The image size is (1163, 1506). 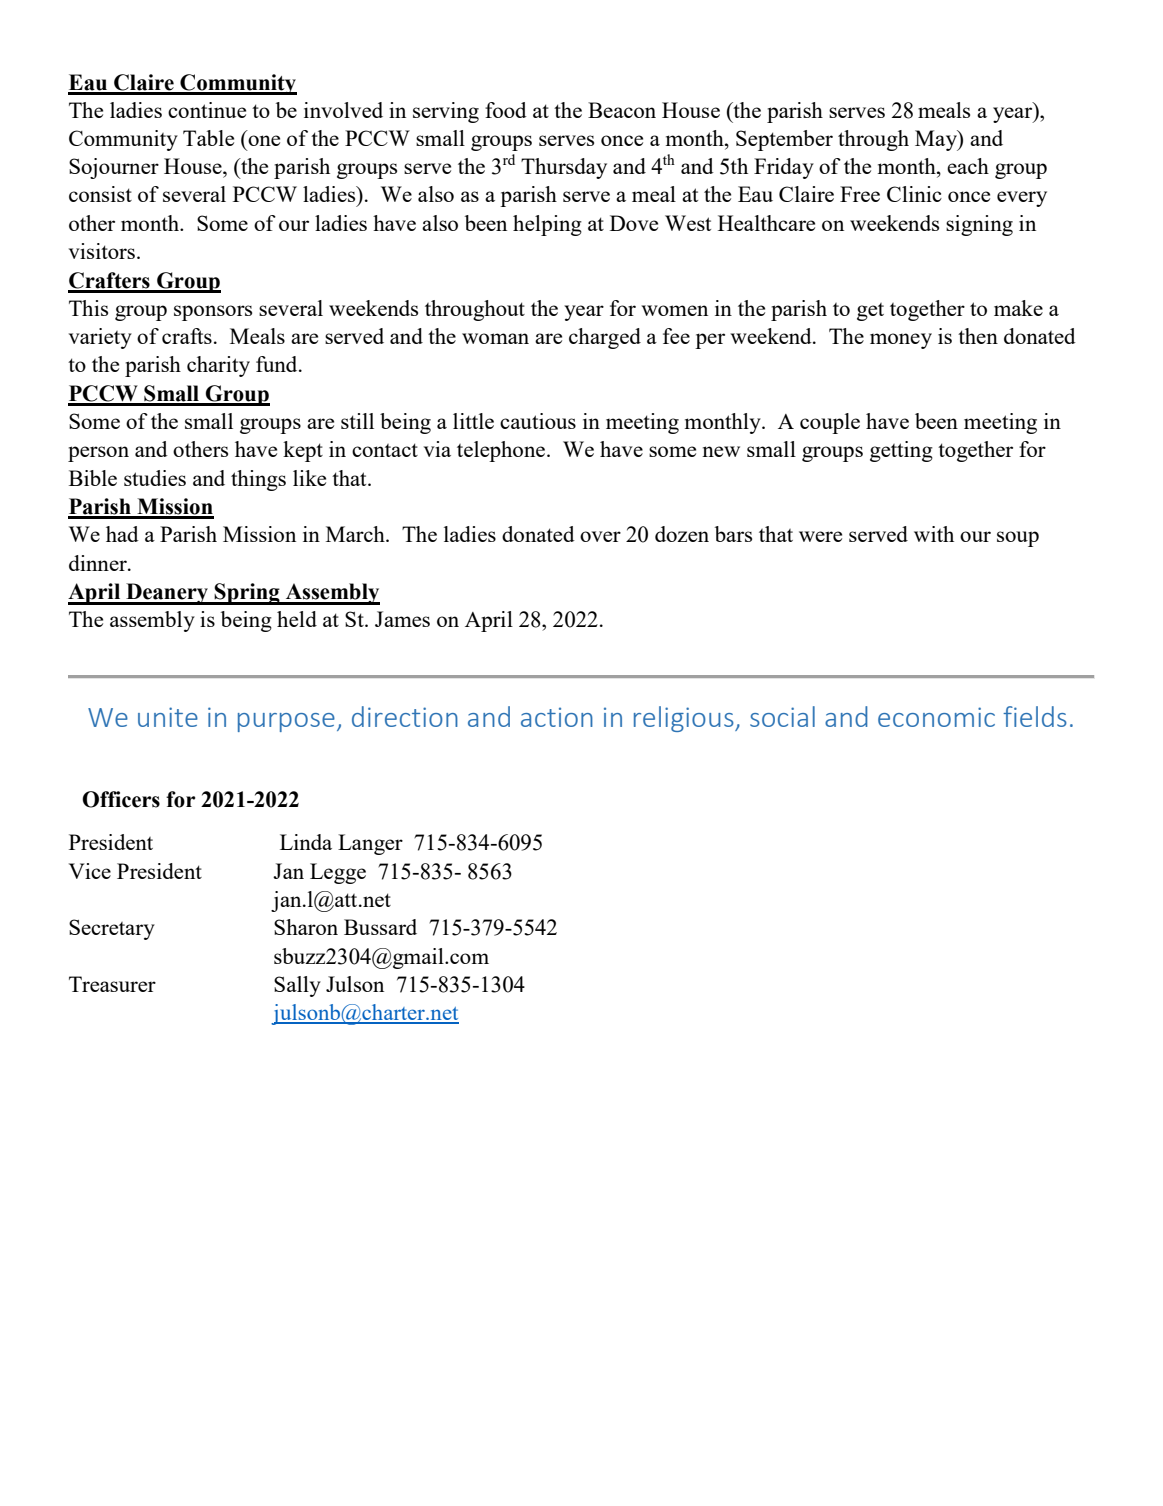 I want to click on economic, so click(x=936, y=717).
